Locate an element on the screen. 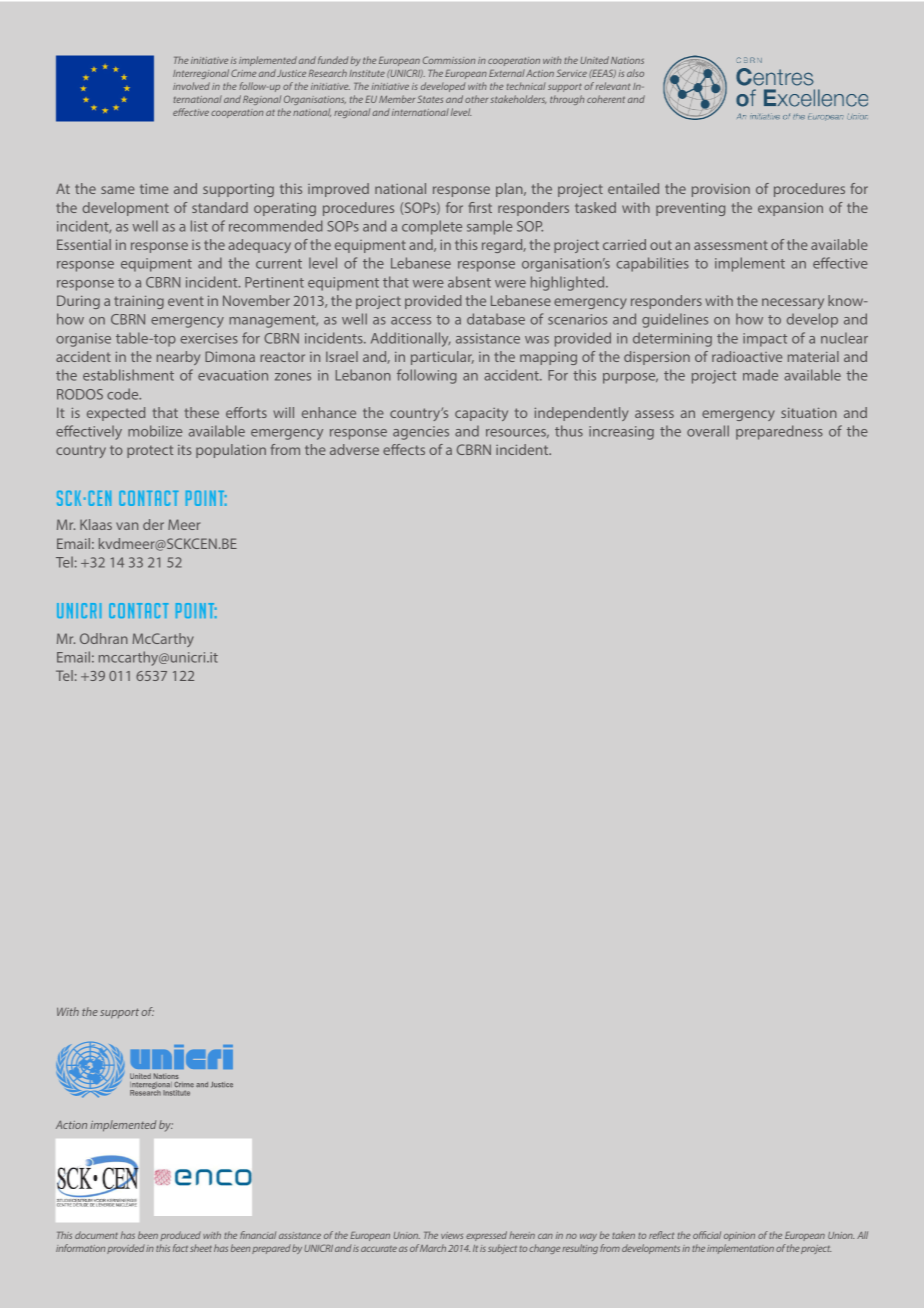 The image size is (924, 1308). provision is located at coordinates (721, 190).
